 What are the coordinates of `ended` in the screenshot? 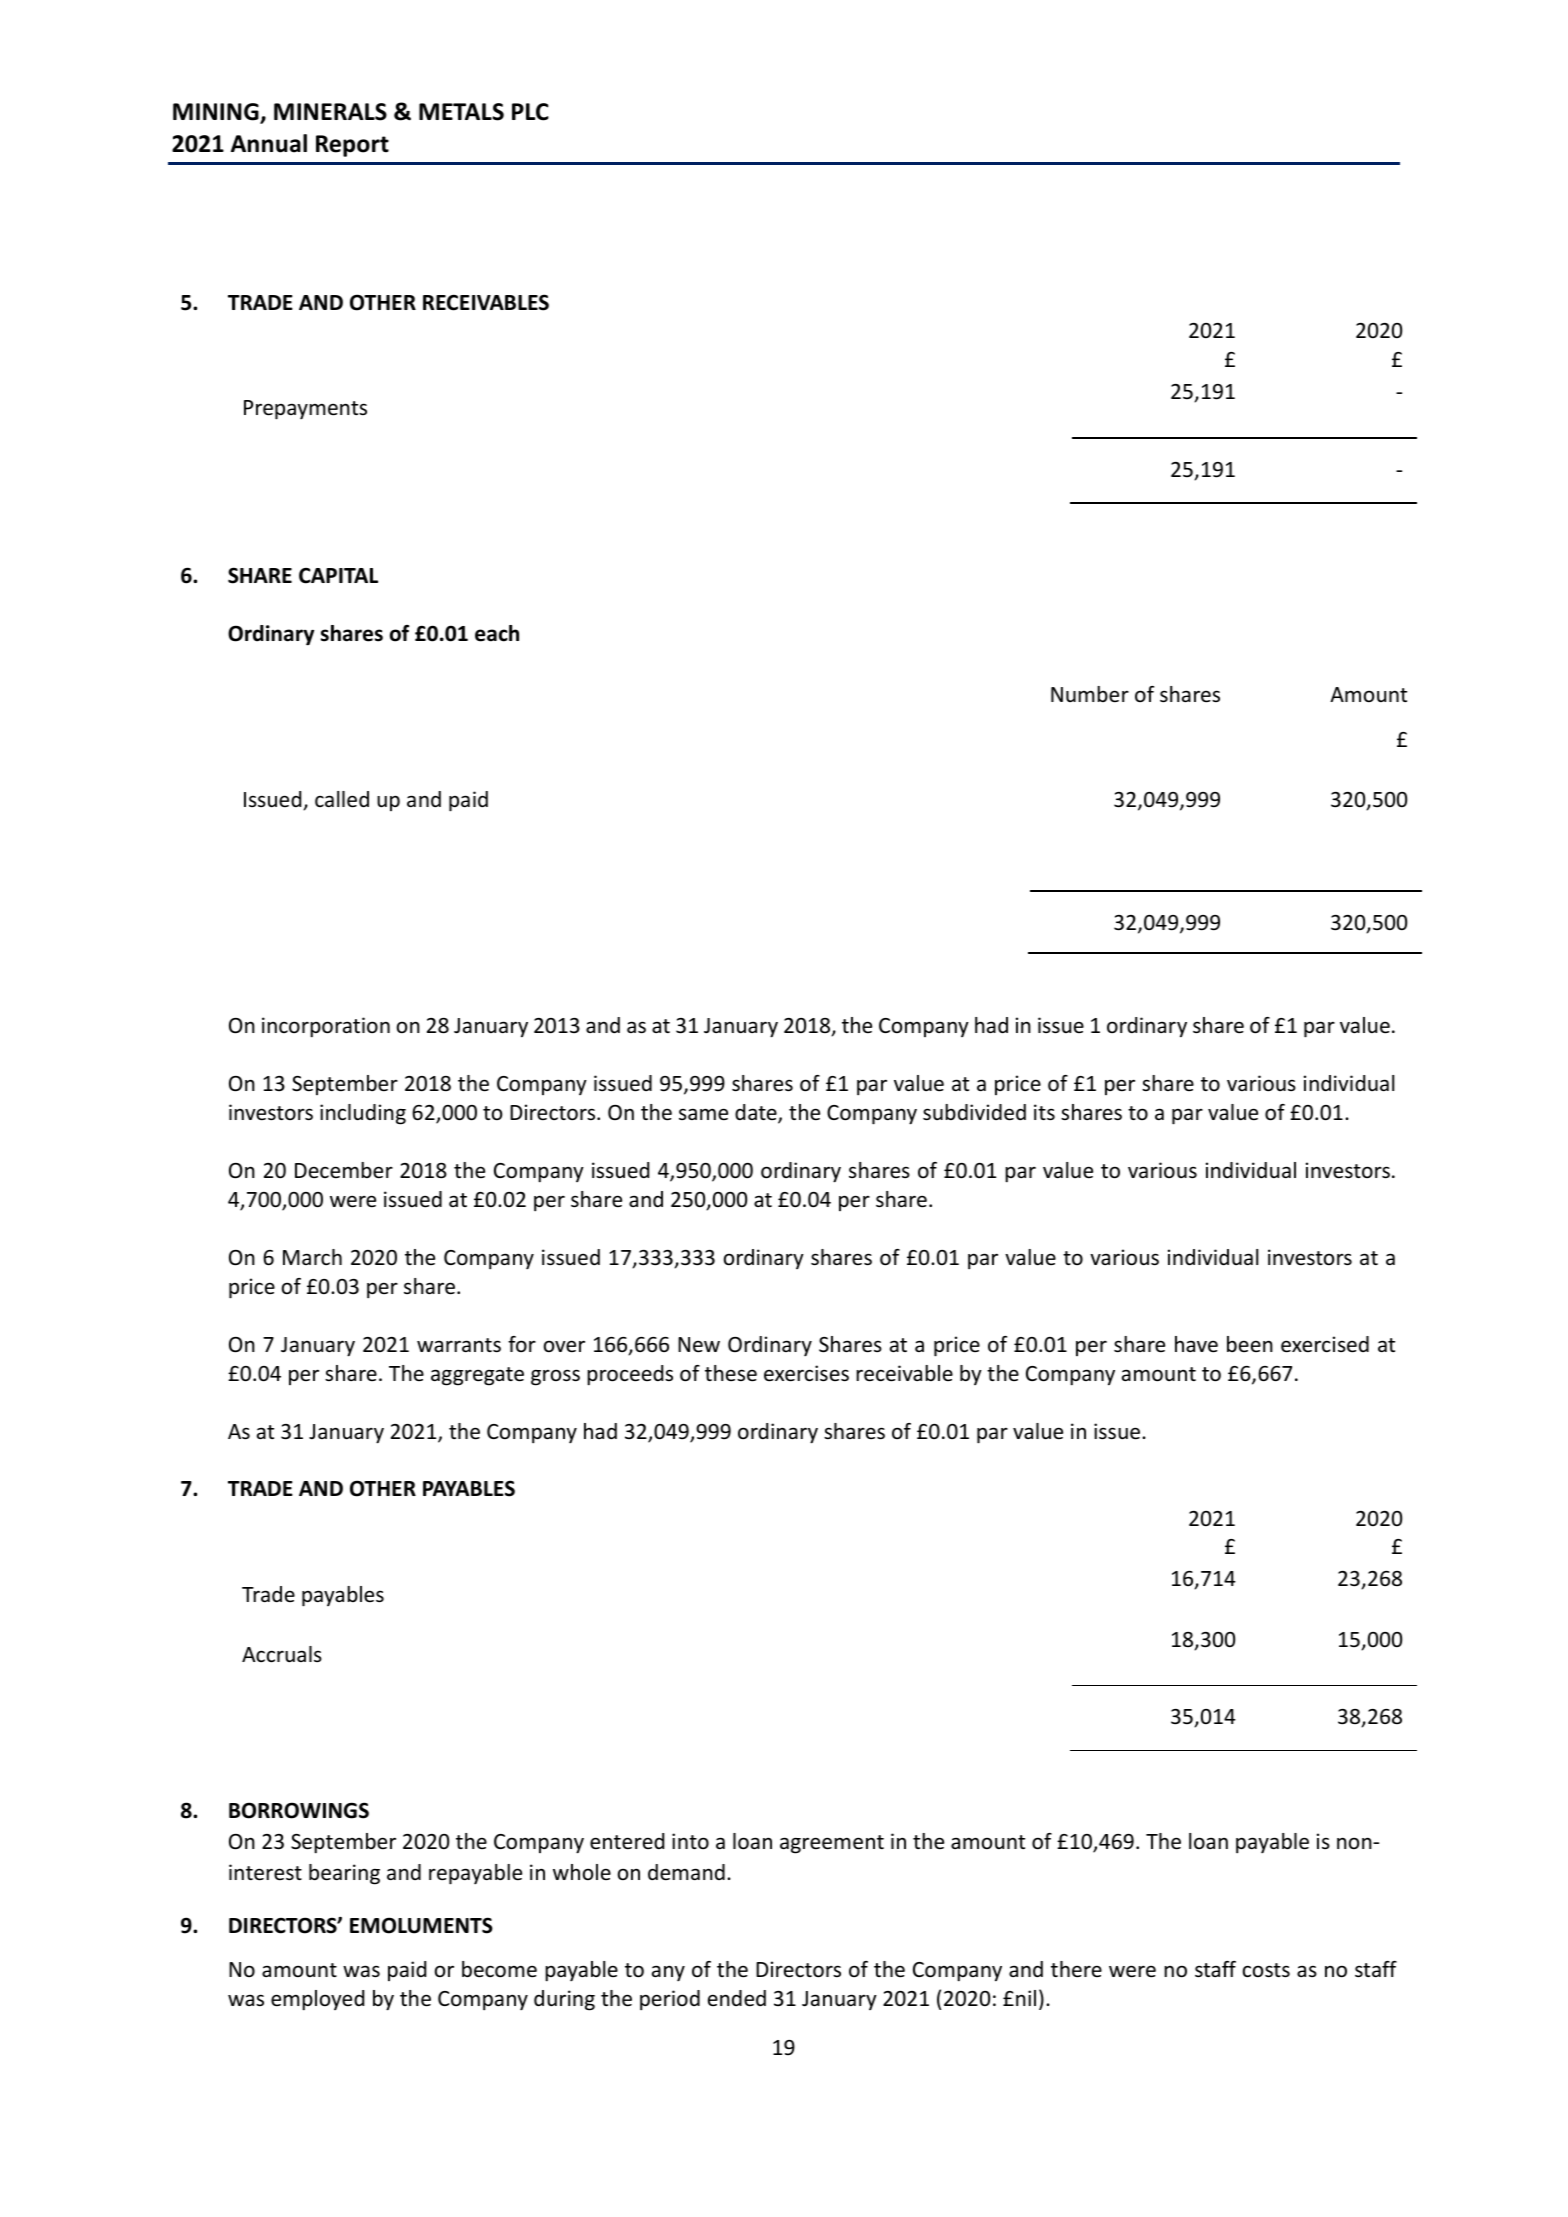 It's located at (737, 1998).
